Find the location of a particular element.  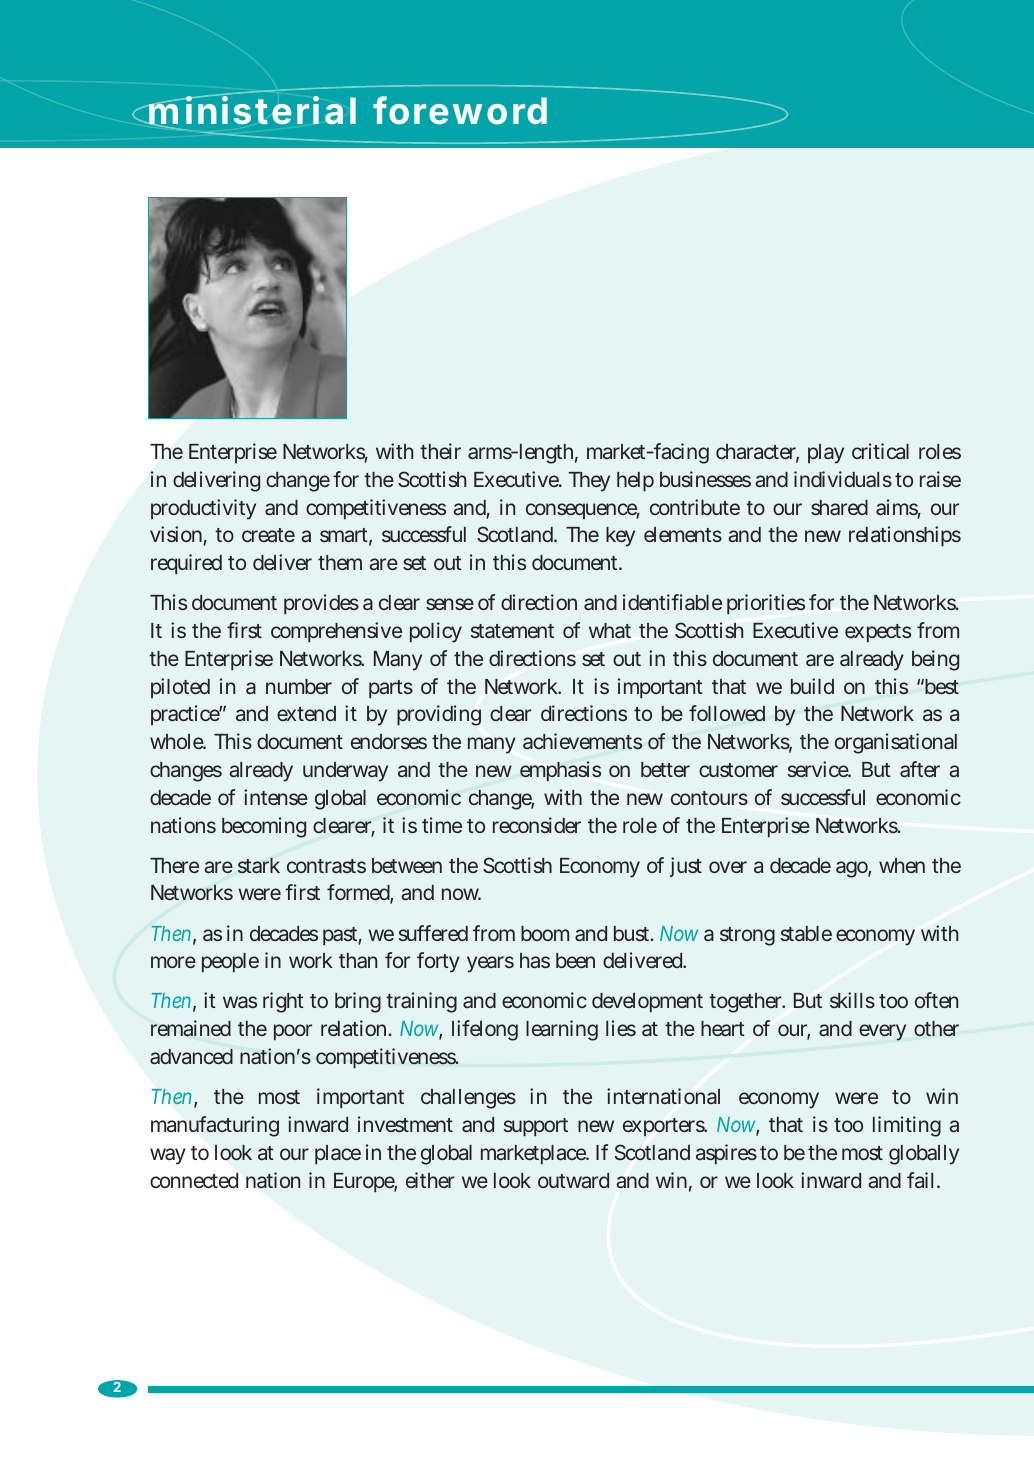

manufacturing is located at coordinates (215, 1126).
